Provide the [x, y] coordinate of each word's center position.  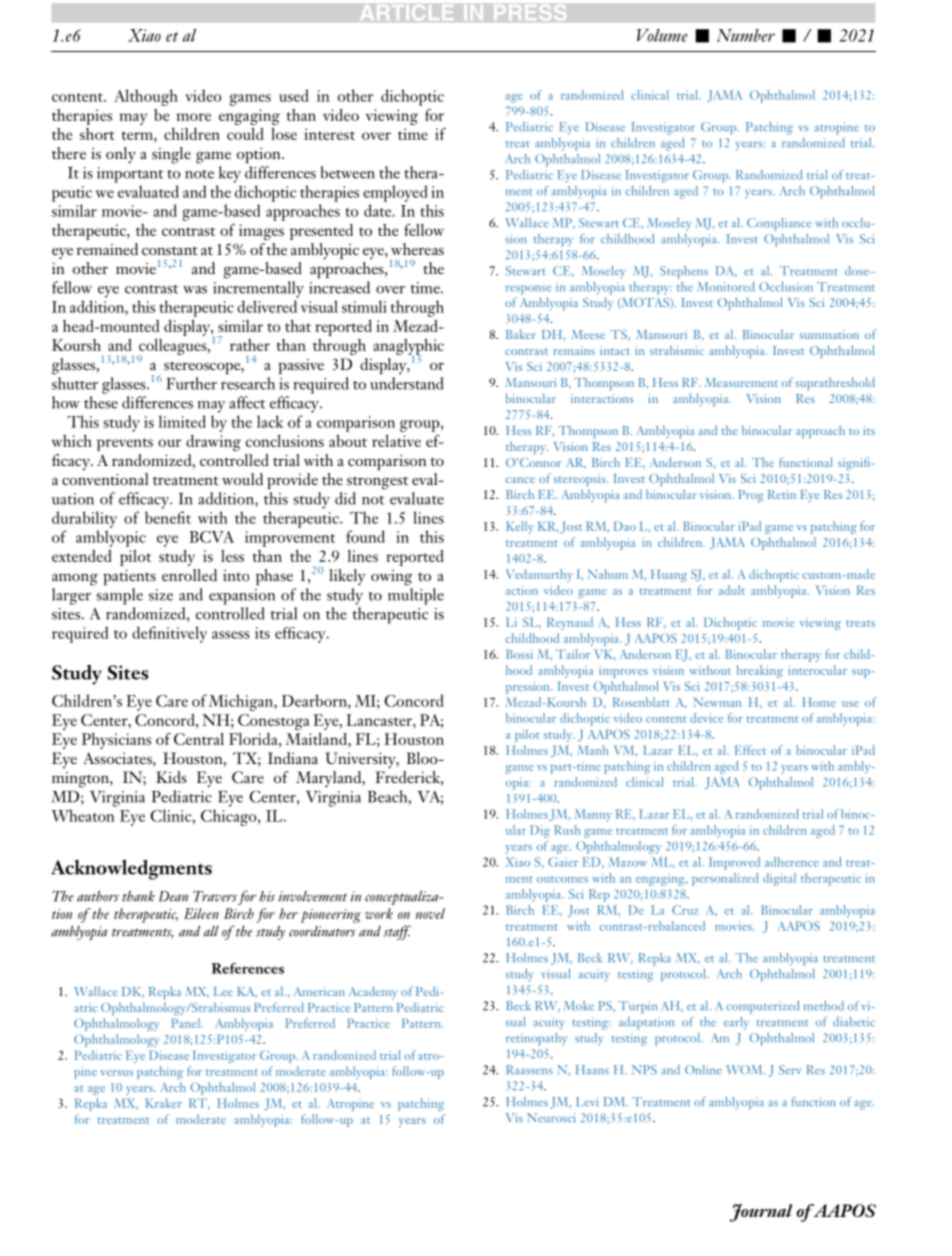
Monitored [726, 287]
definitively [169, 634]
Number [746, 35]
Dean [173, 896]
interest [329, 134]
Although [146, 97]
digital [779, 879]
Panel [187, 1023]
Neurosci [551, 1118]
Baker [521, 334]
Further [191, 383]
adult [731, 590]
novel [430, 913]
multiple [416, 596]
